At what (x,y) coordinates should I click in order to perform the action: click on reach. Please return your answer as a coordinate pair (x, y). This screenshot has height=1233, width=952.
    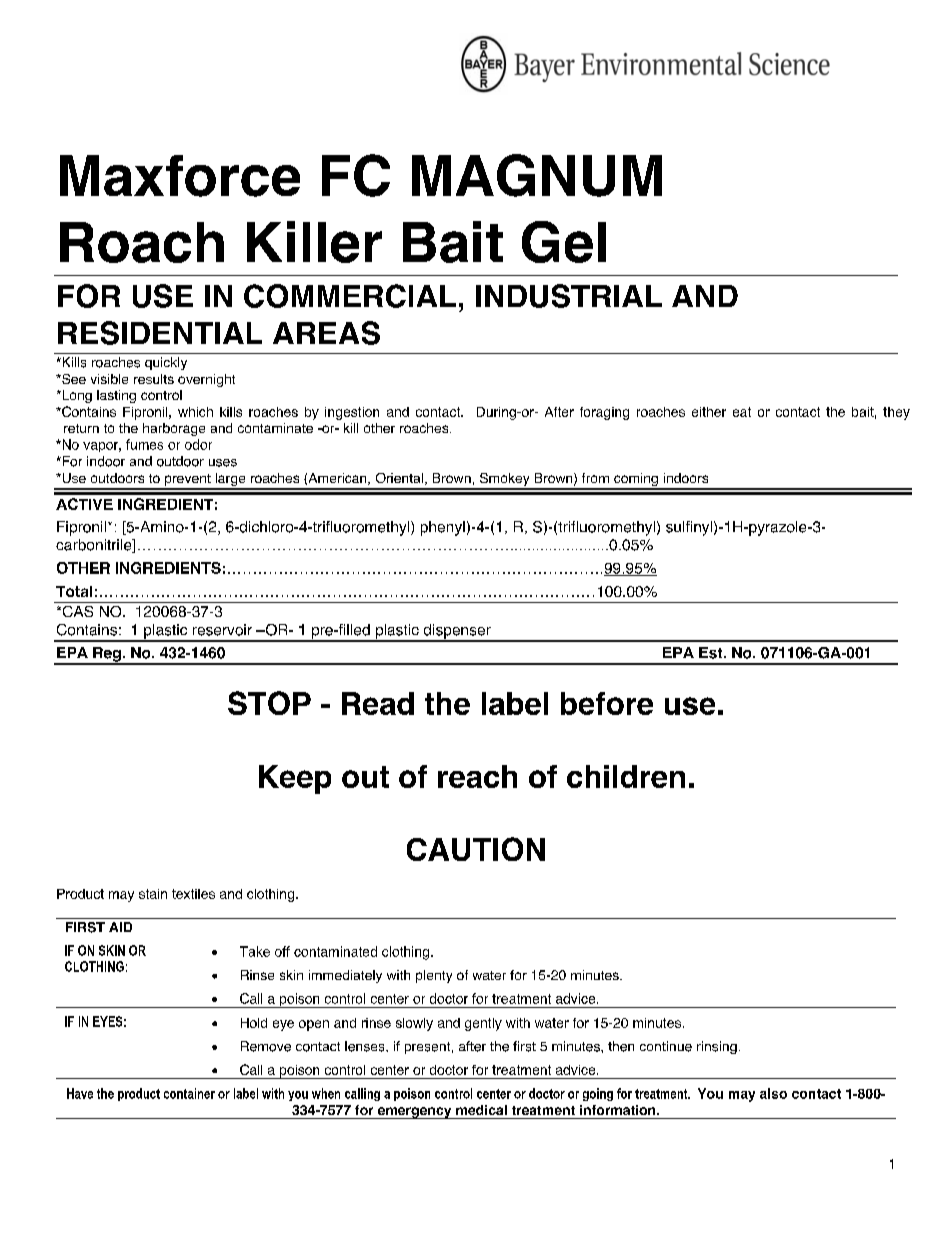
    Looking at the image, I should click on (477, 776).
